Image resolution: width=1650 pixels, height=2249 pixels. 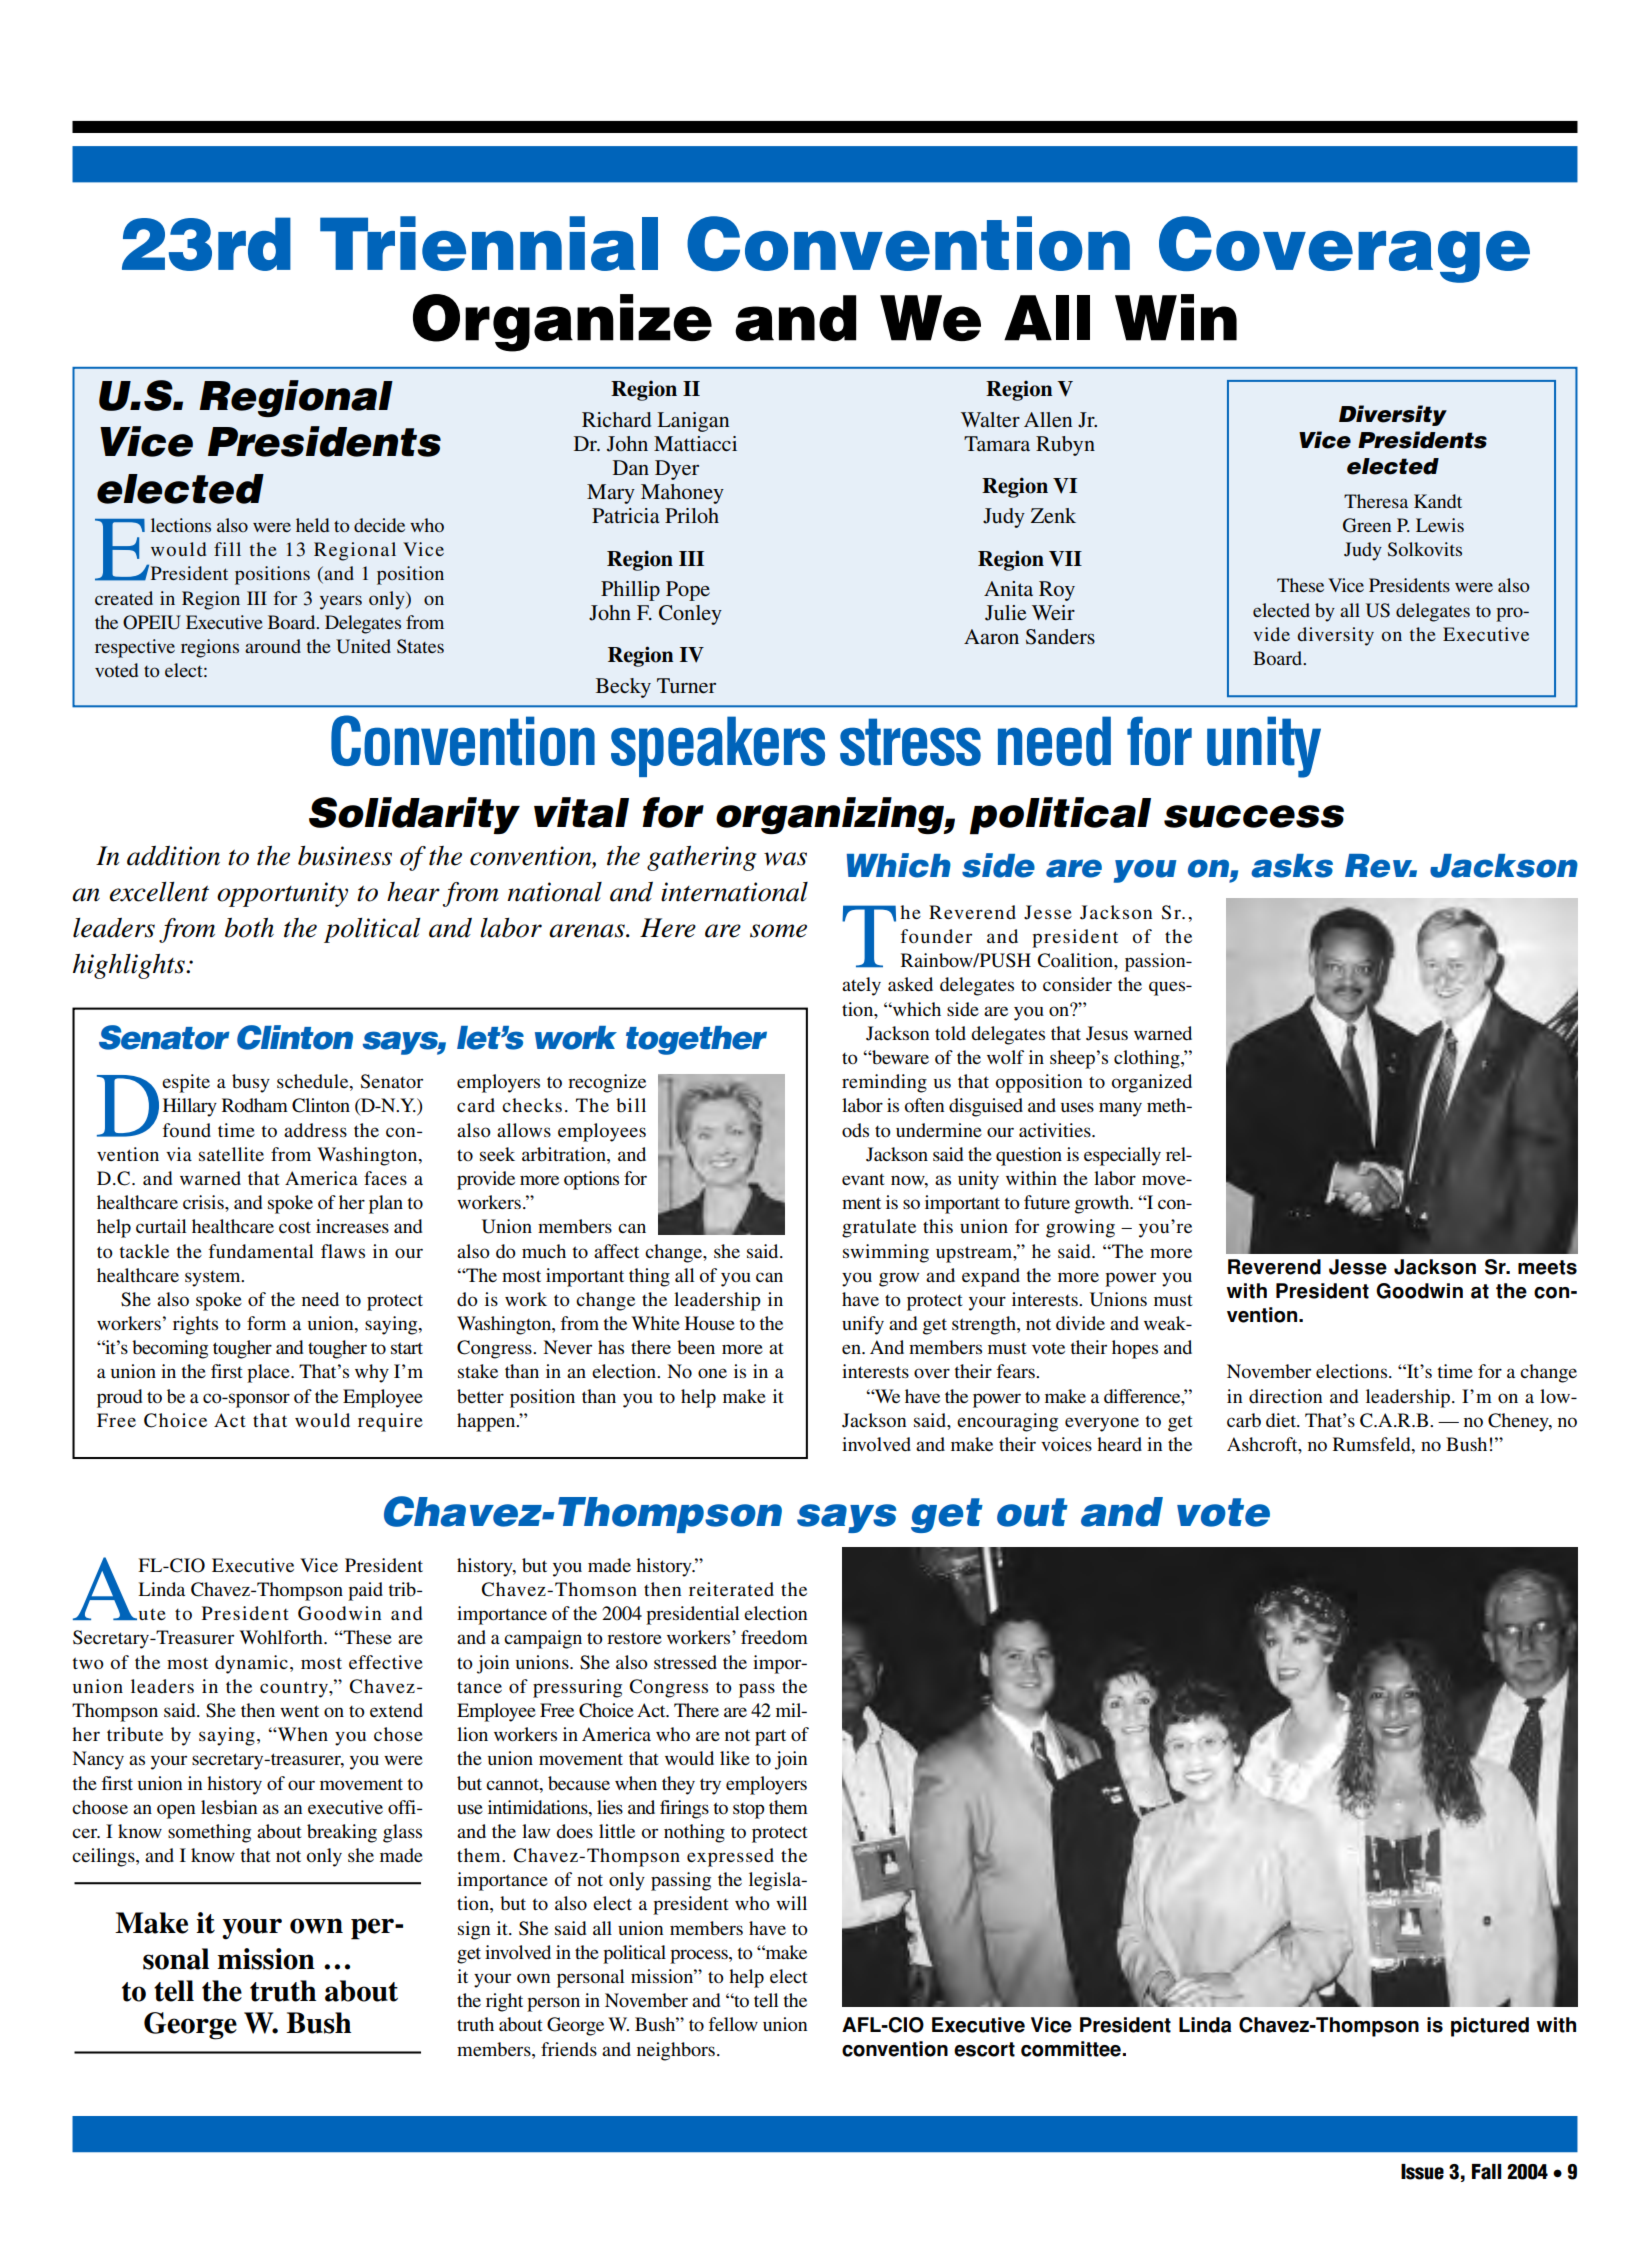 What do you see at coordinates (266, 1323) in the image?
I see `form` at bounding box center [266, 1323].
